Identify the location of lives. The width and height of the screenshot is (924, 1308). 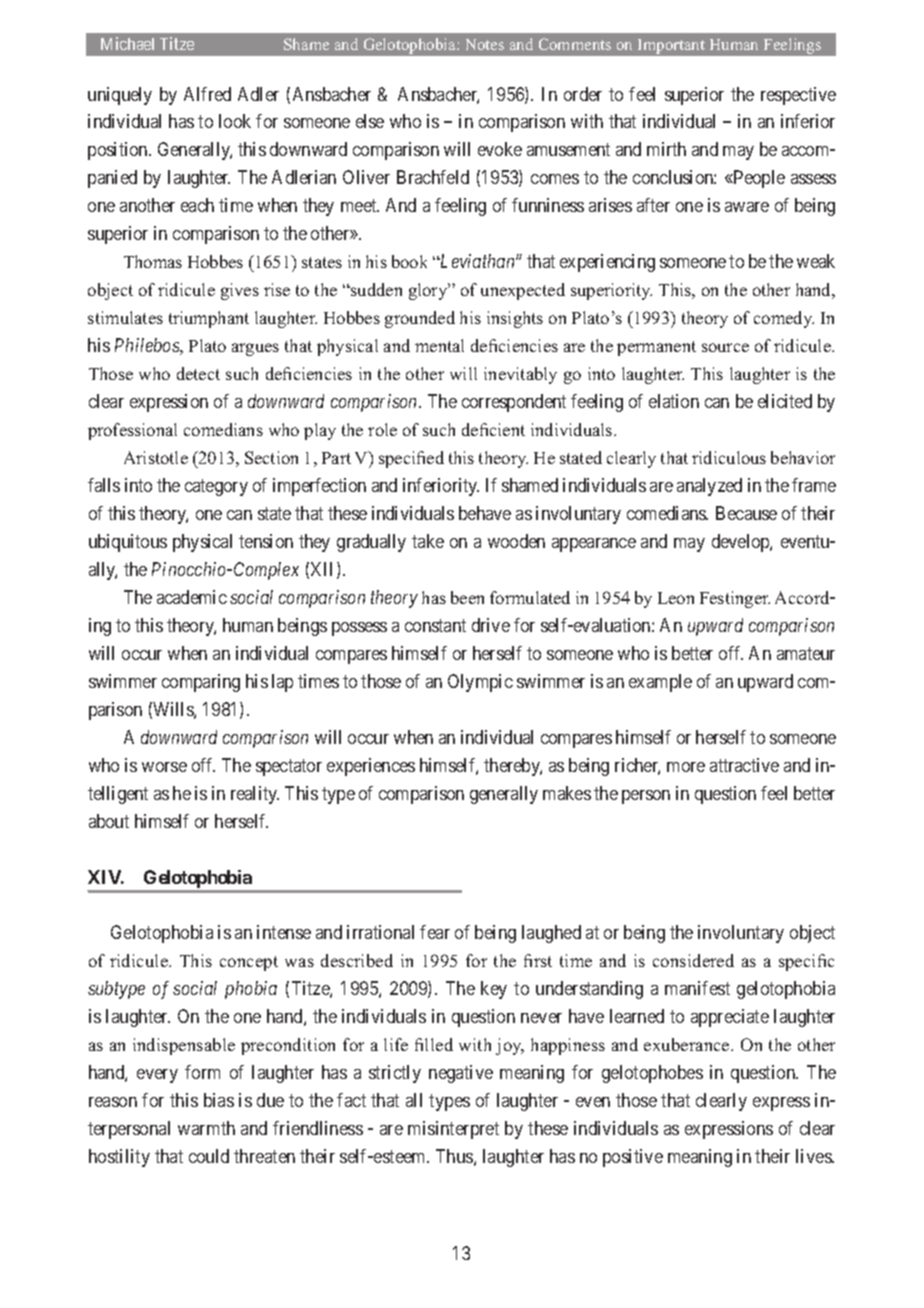
(814, 1156).
